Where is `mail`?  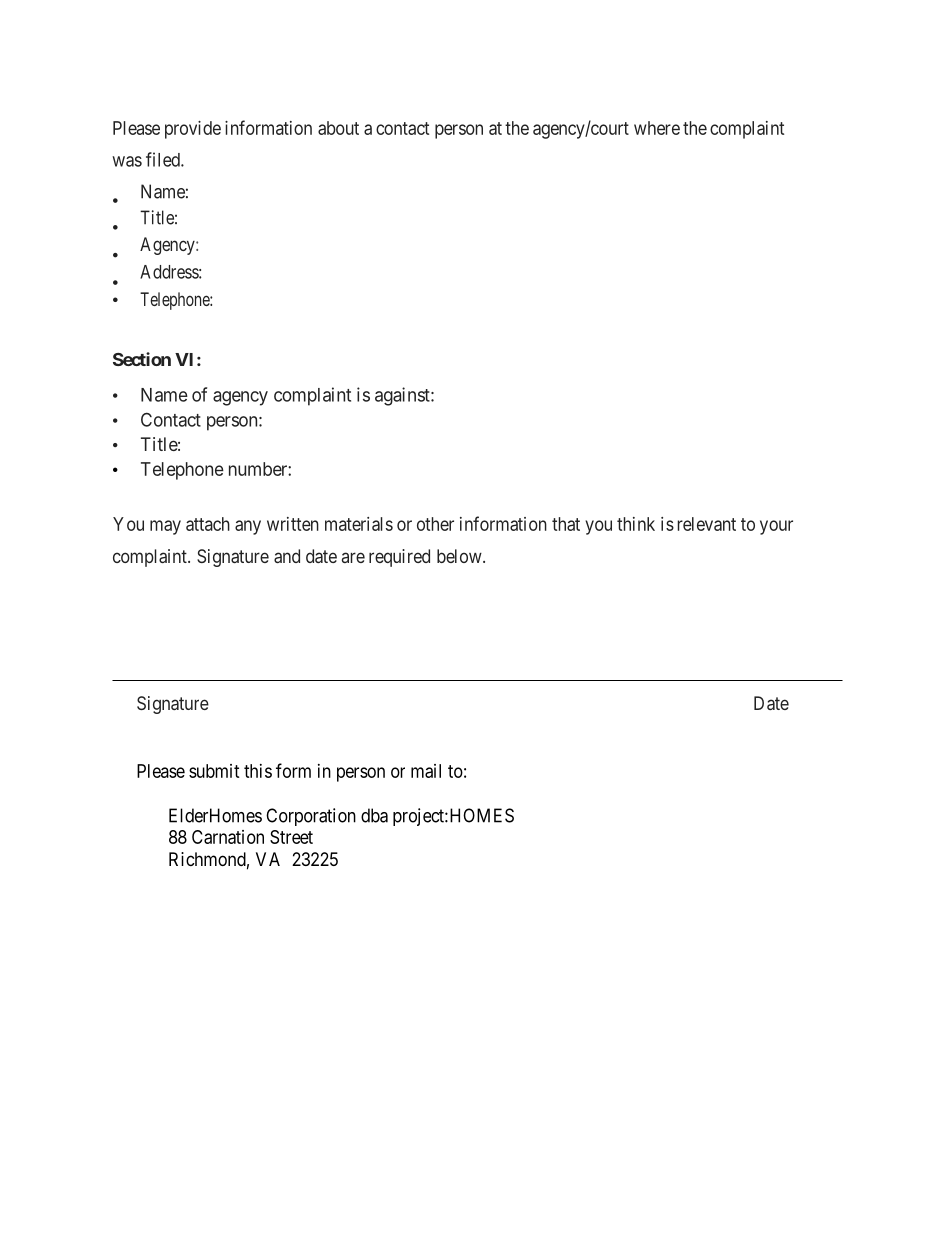 mail is located at coordinates (426, 771).
